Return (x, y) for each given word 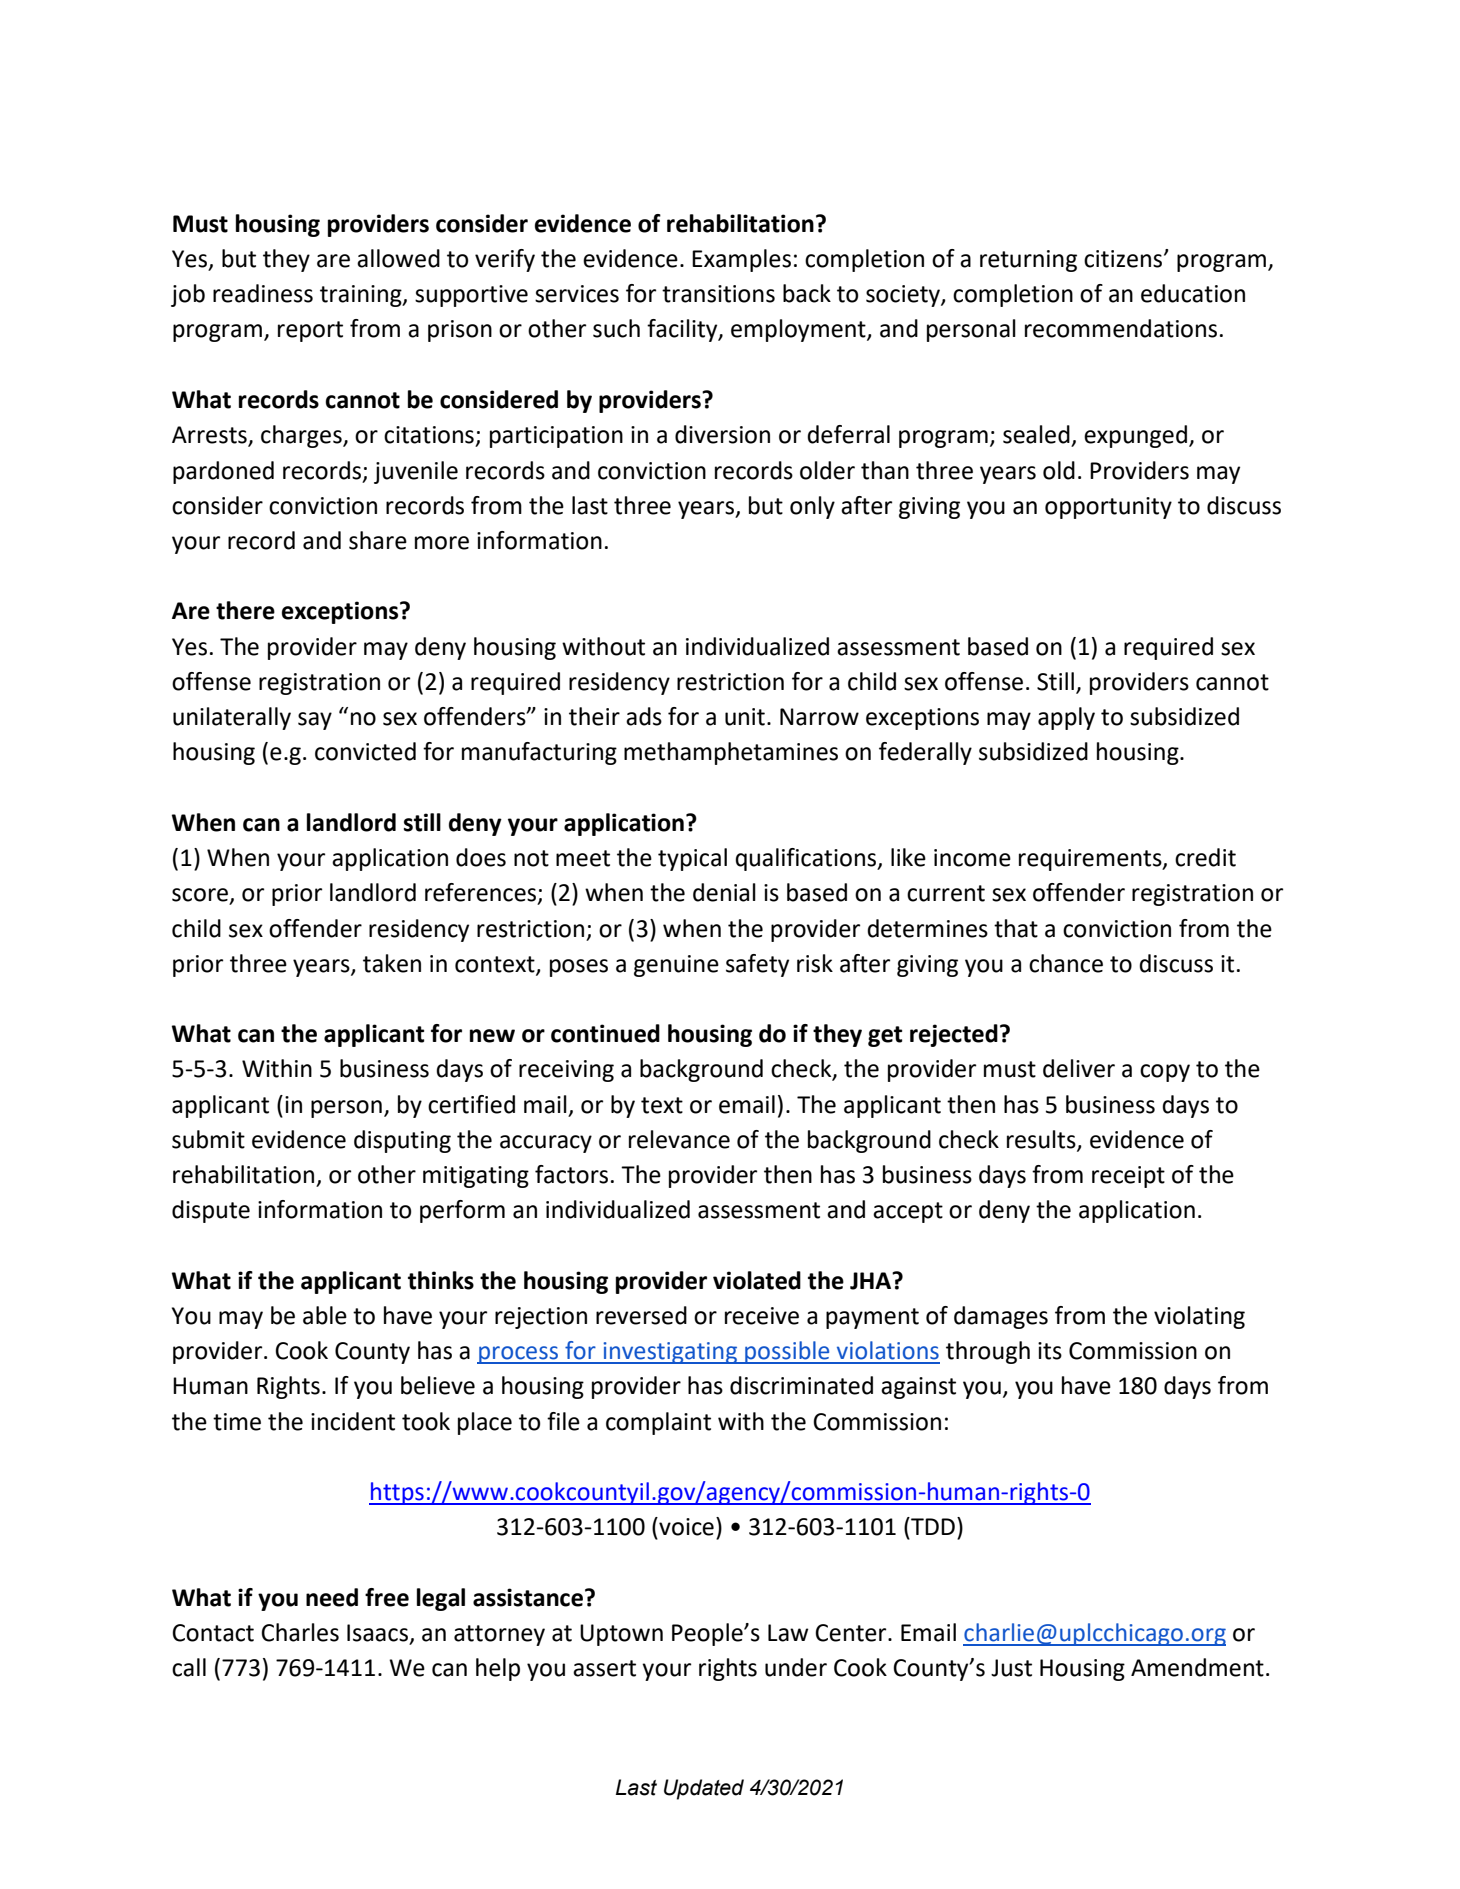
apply (1066, 718)
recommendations (1121, 328)
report (310, 331)
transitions (718, 294)
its (1050, 1351)
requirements (1091, 860)
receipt (1128, 1177)
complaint (658, 1423)
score (201, 896)
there (245, 610)
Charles (300, 1632)
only (812, 507)
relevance (679, 1139)
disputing (402, 1141)
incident (353, 1421)
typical (692, 859)
